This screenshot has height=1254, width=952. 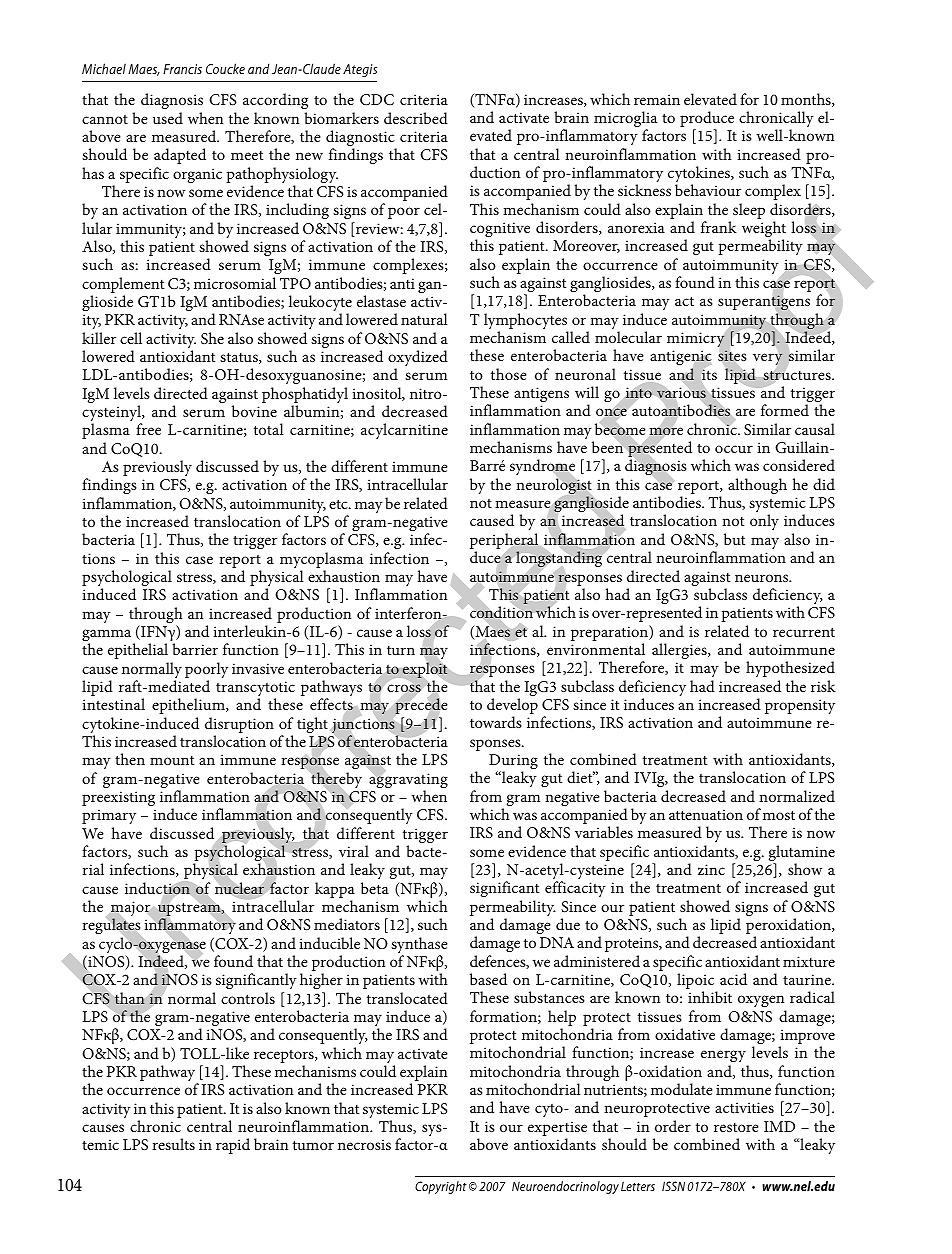 I want to click on turn, so click(x=401, y=650).
